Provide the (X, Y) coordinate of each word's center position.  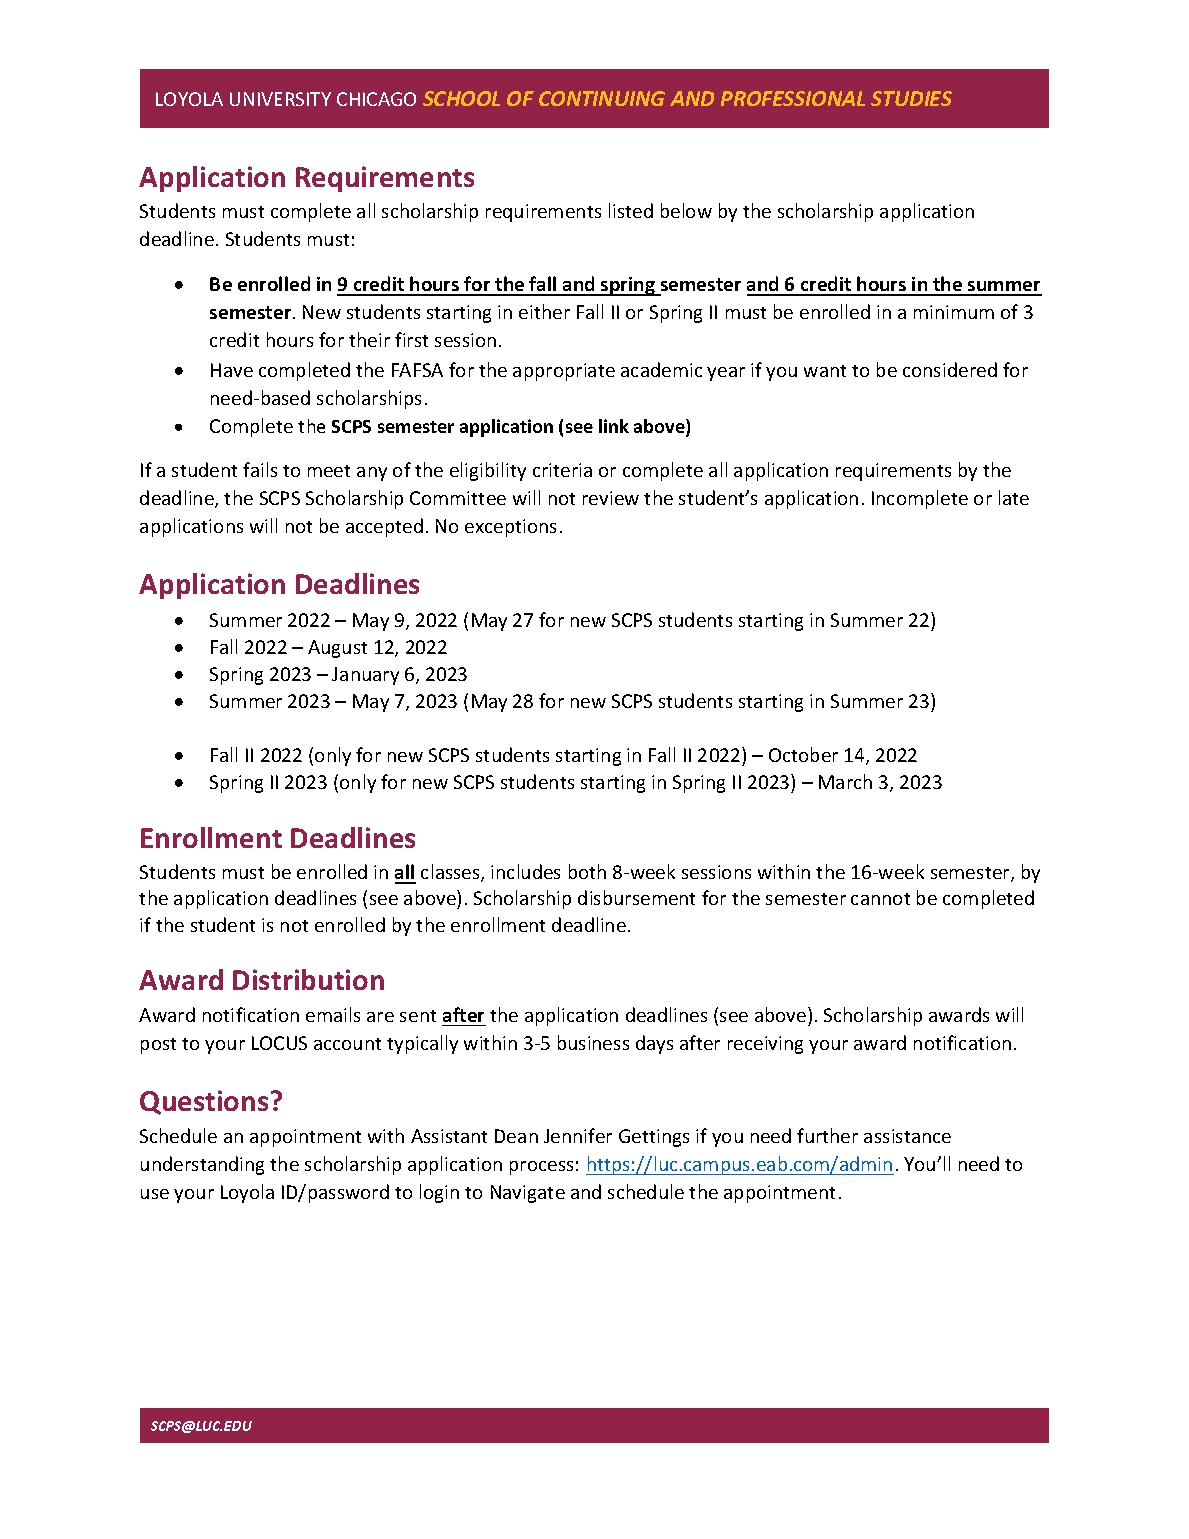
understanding (202, 1165)
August (337, 649)
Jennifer (578, 1135)
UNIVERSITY (280, 99)
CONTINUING (602, 98)
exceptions (510, 528)
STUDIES (911, 98)
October (803, 754)
